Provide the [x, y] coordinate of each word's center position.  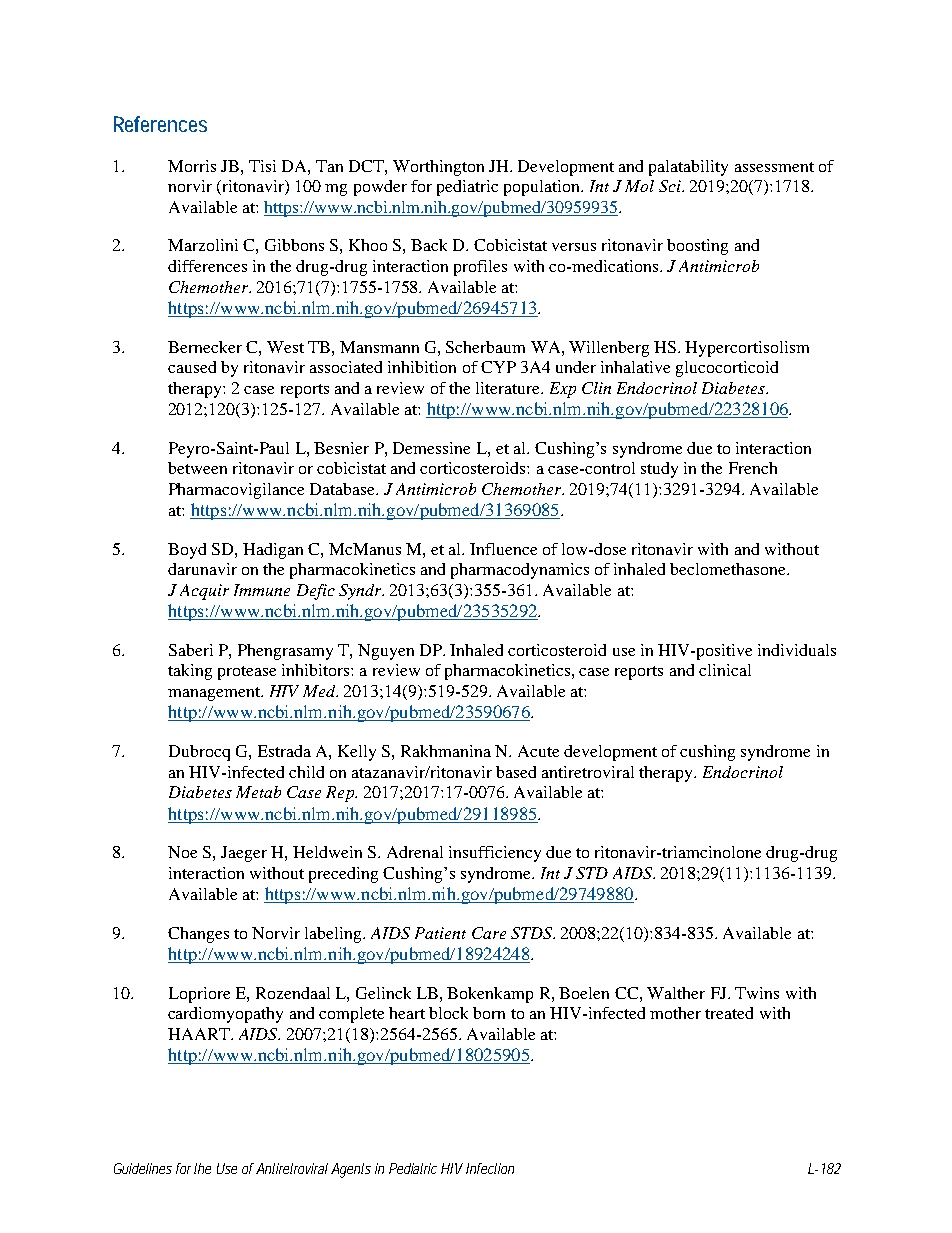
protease [247, 673]
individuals [797, 650]
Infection [490, 1168]
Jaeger [244, 854]
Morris [192, 166]
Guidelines [143, 1168]
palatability [688, 168]
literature [509, 388]
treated [729, 1013]
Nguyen [386, 652]
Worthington [438, 168]
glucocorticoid [727, 369]
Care [489, 933]
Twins [757, 993]
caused [192, 367]
